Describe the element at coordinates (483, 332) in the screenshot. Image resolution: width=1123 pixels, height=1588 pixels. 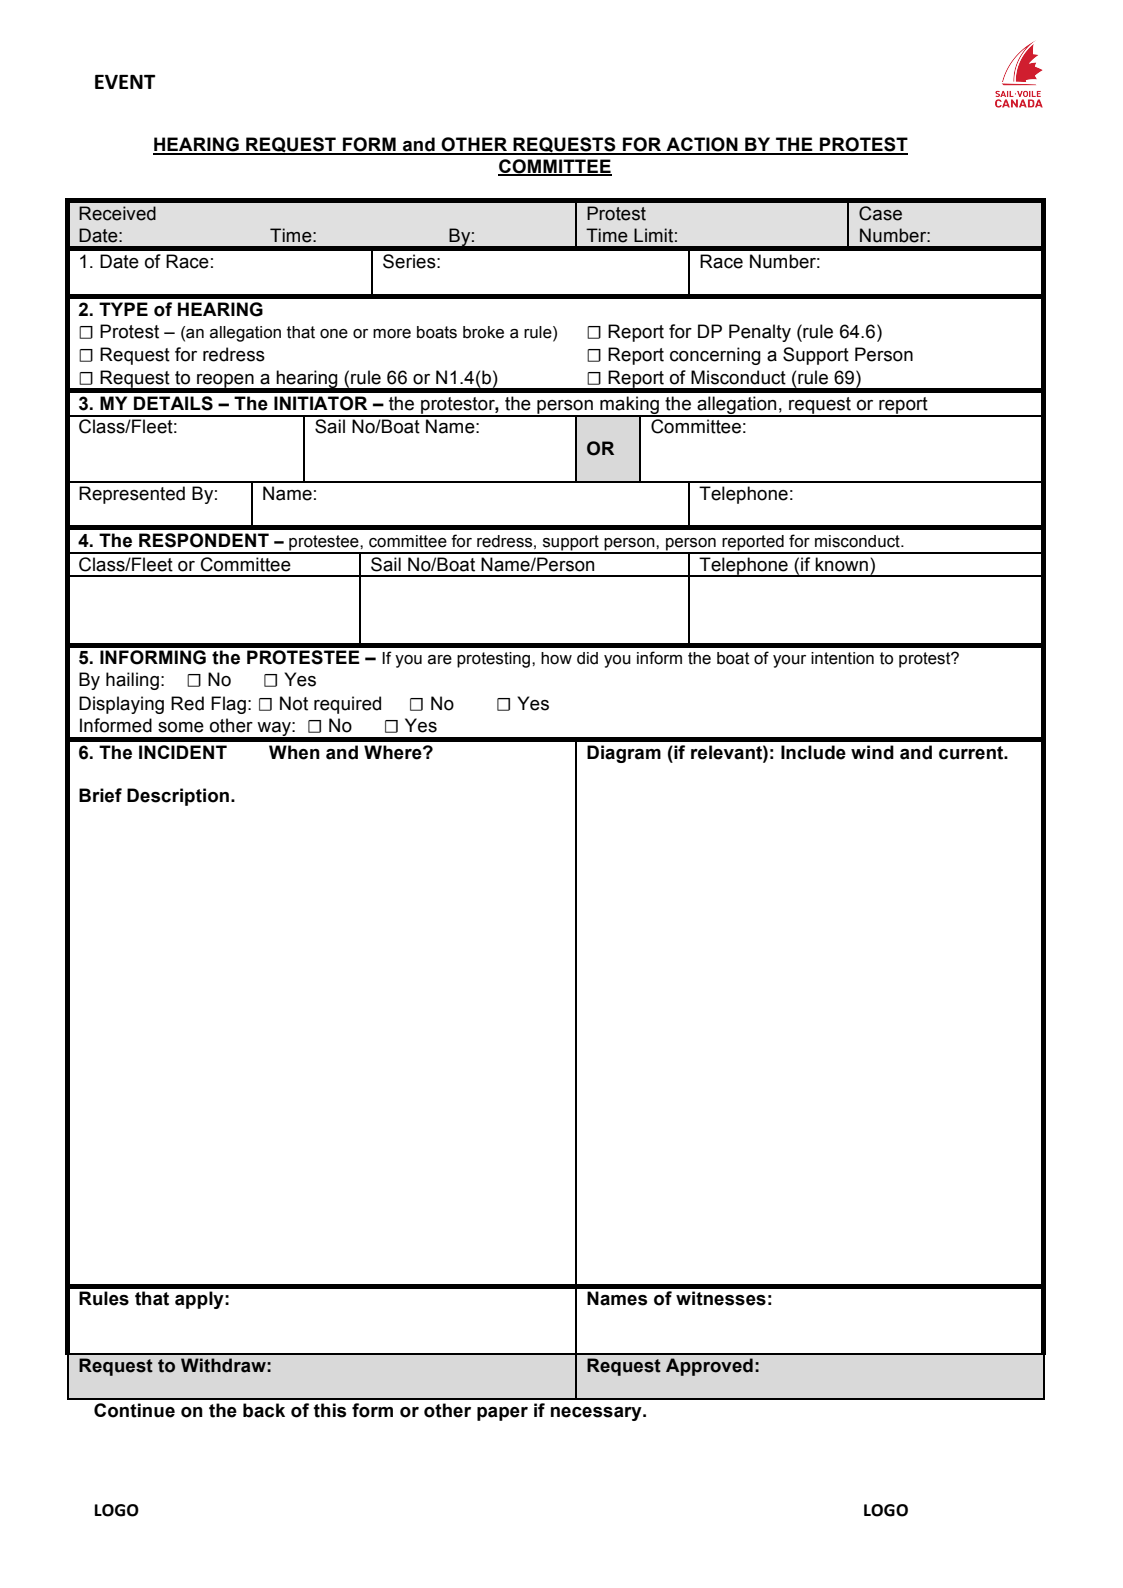
I see `broke` at that location.
